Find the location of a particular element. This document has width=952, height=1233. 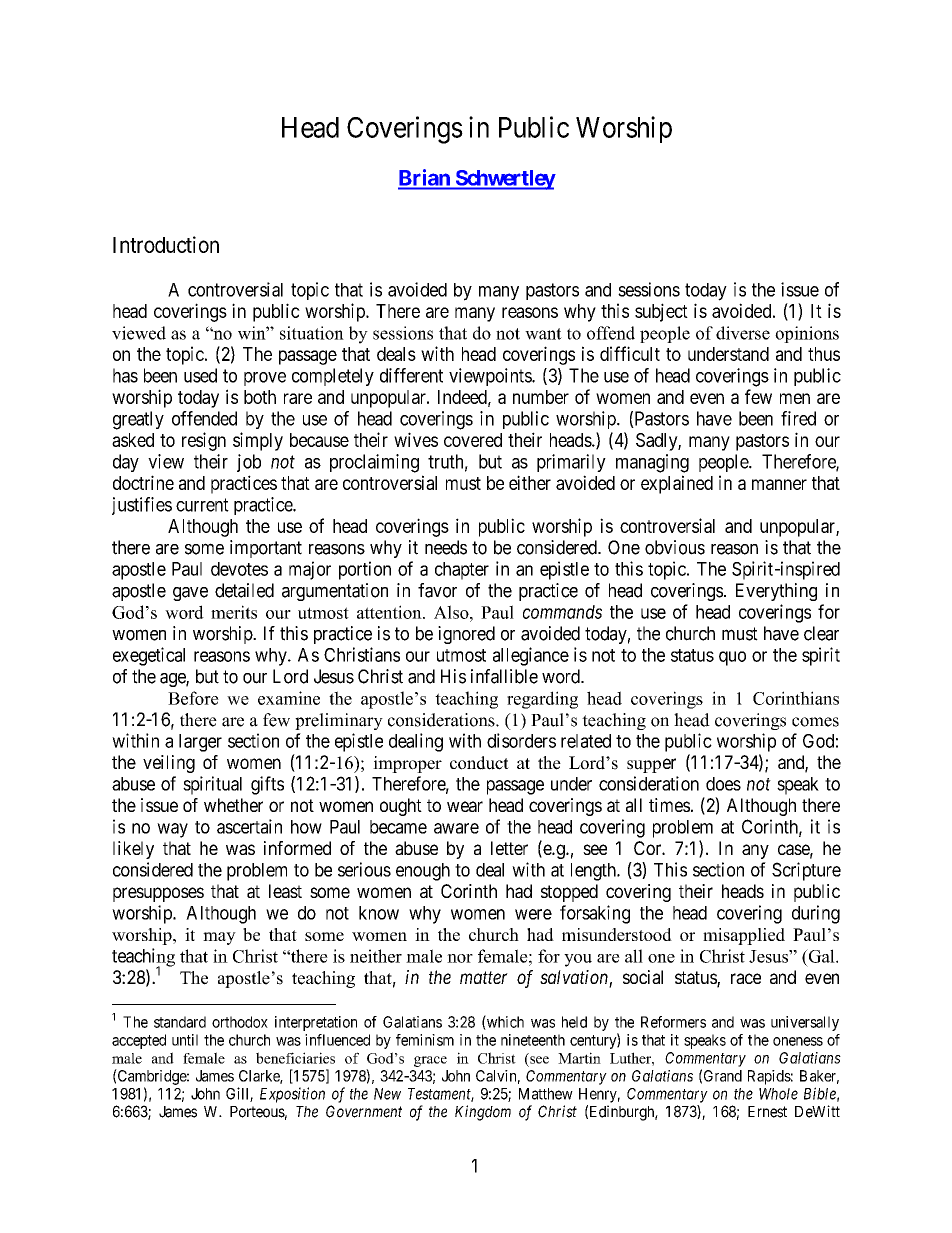

devotes is located at coordinates (239, 569).
